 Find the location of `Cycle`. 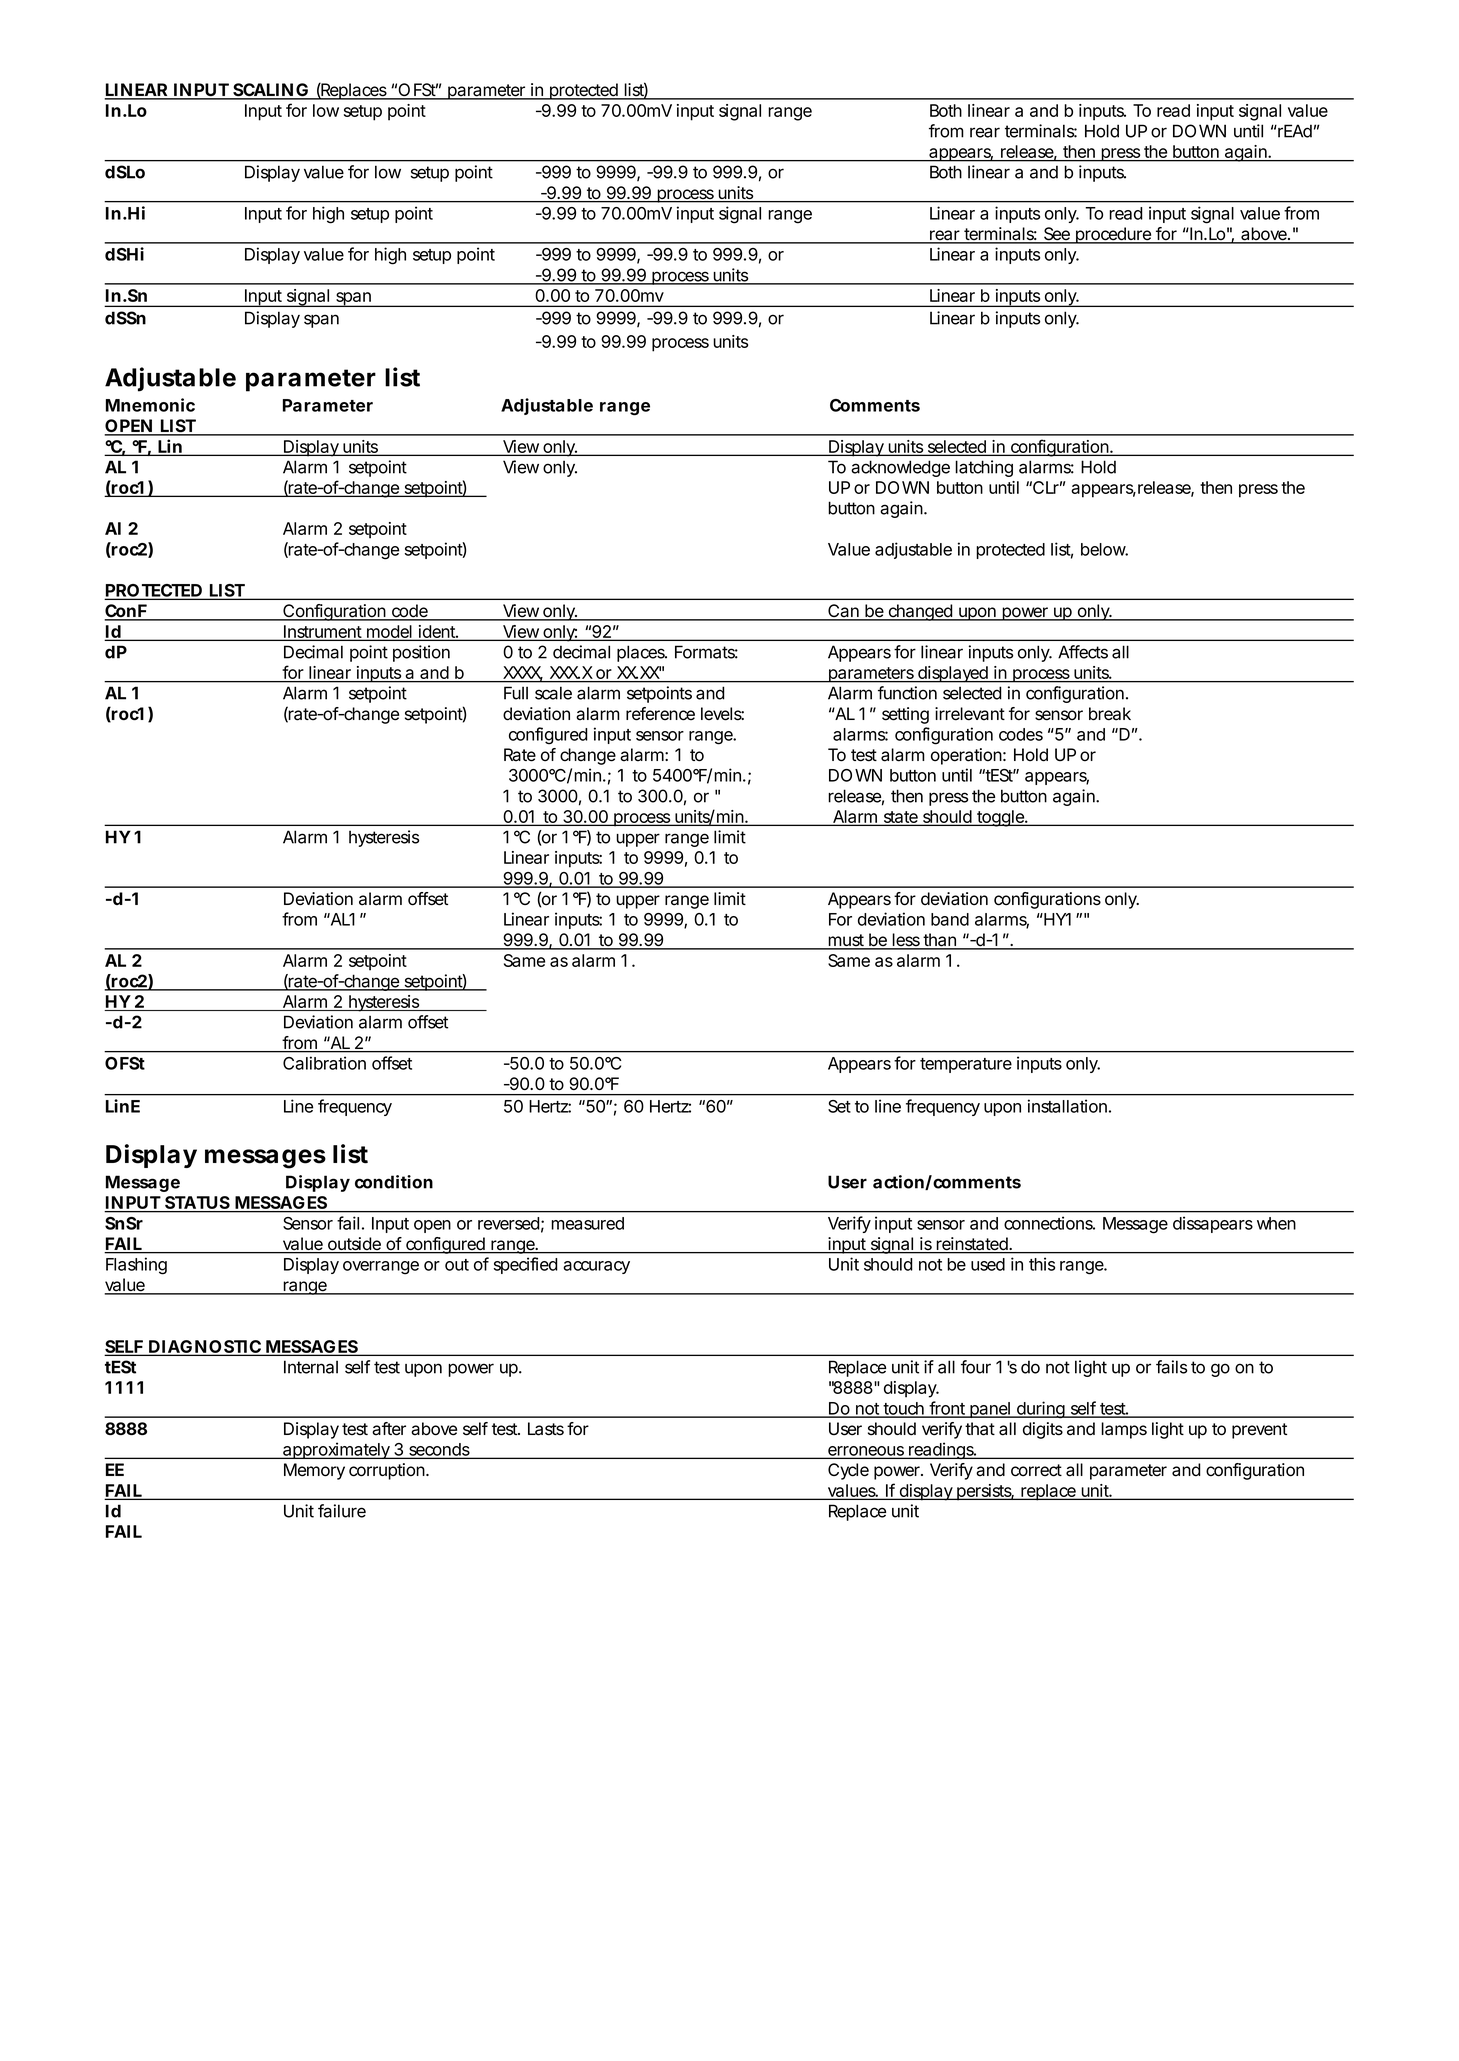

Cycle is located at coordinates (848, 1471).
